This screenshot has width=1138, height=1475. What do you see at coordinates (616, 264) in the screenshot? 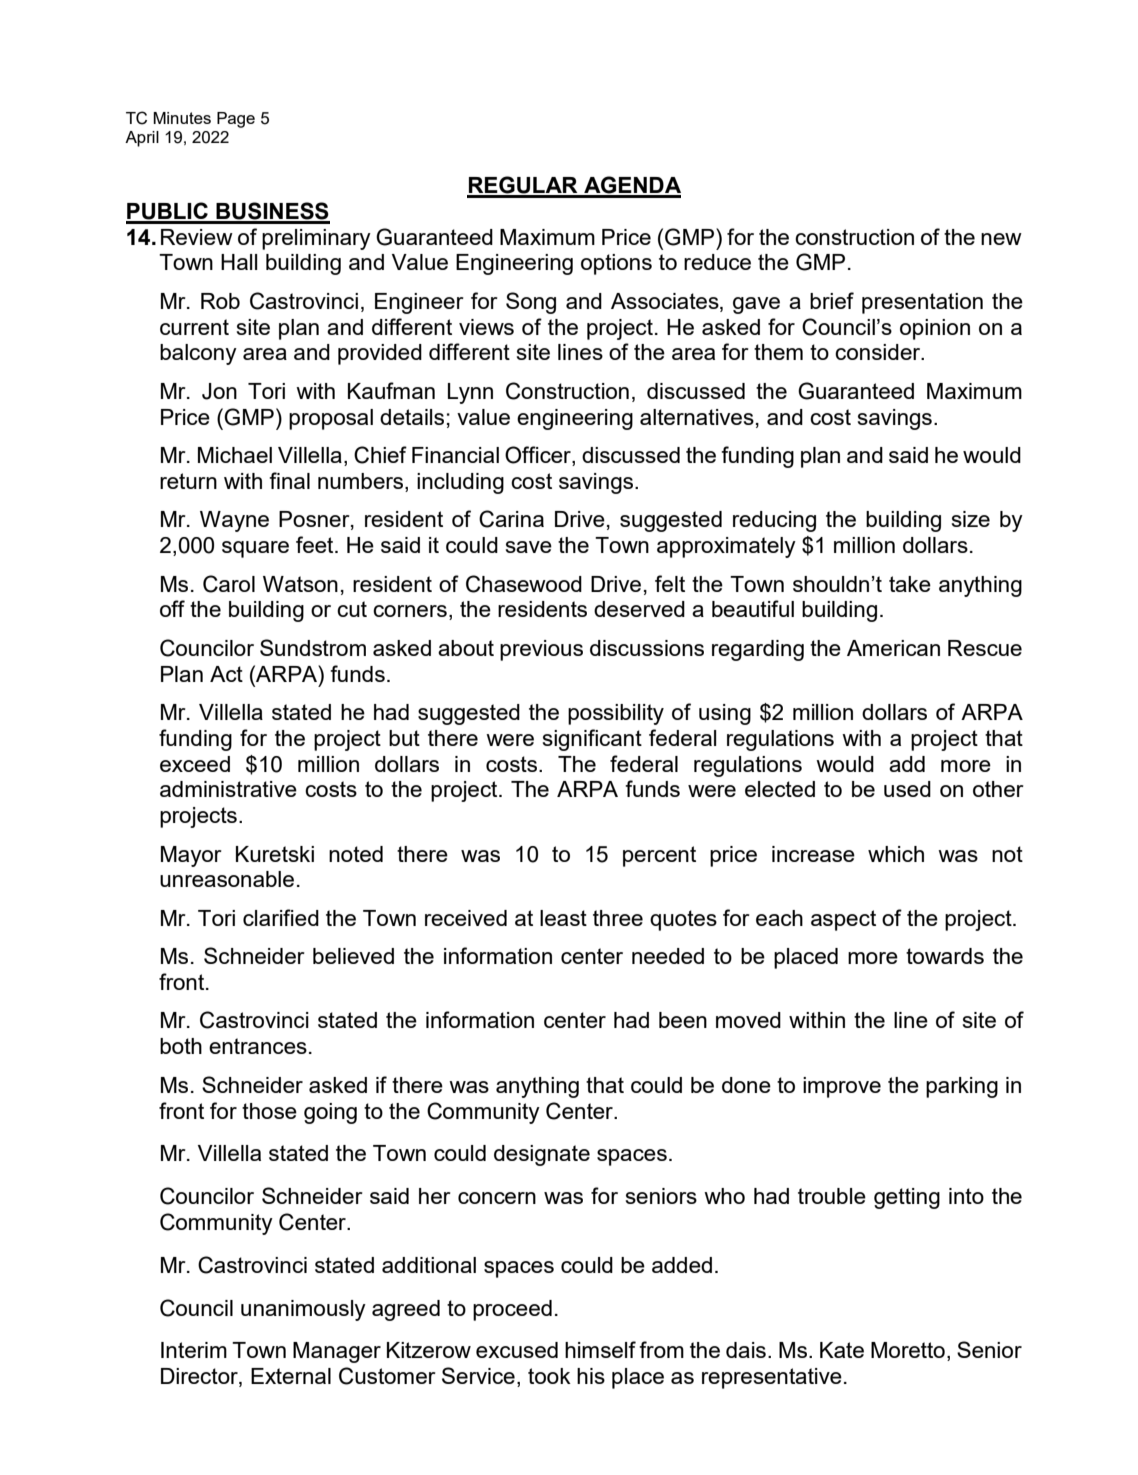
I see `options` at bounding box center [616, 264].
